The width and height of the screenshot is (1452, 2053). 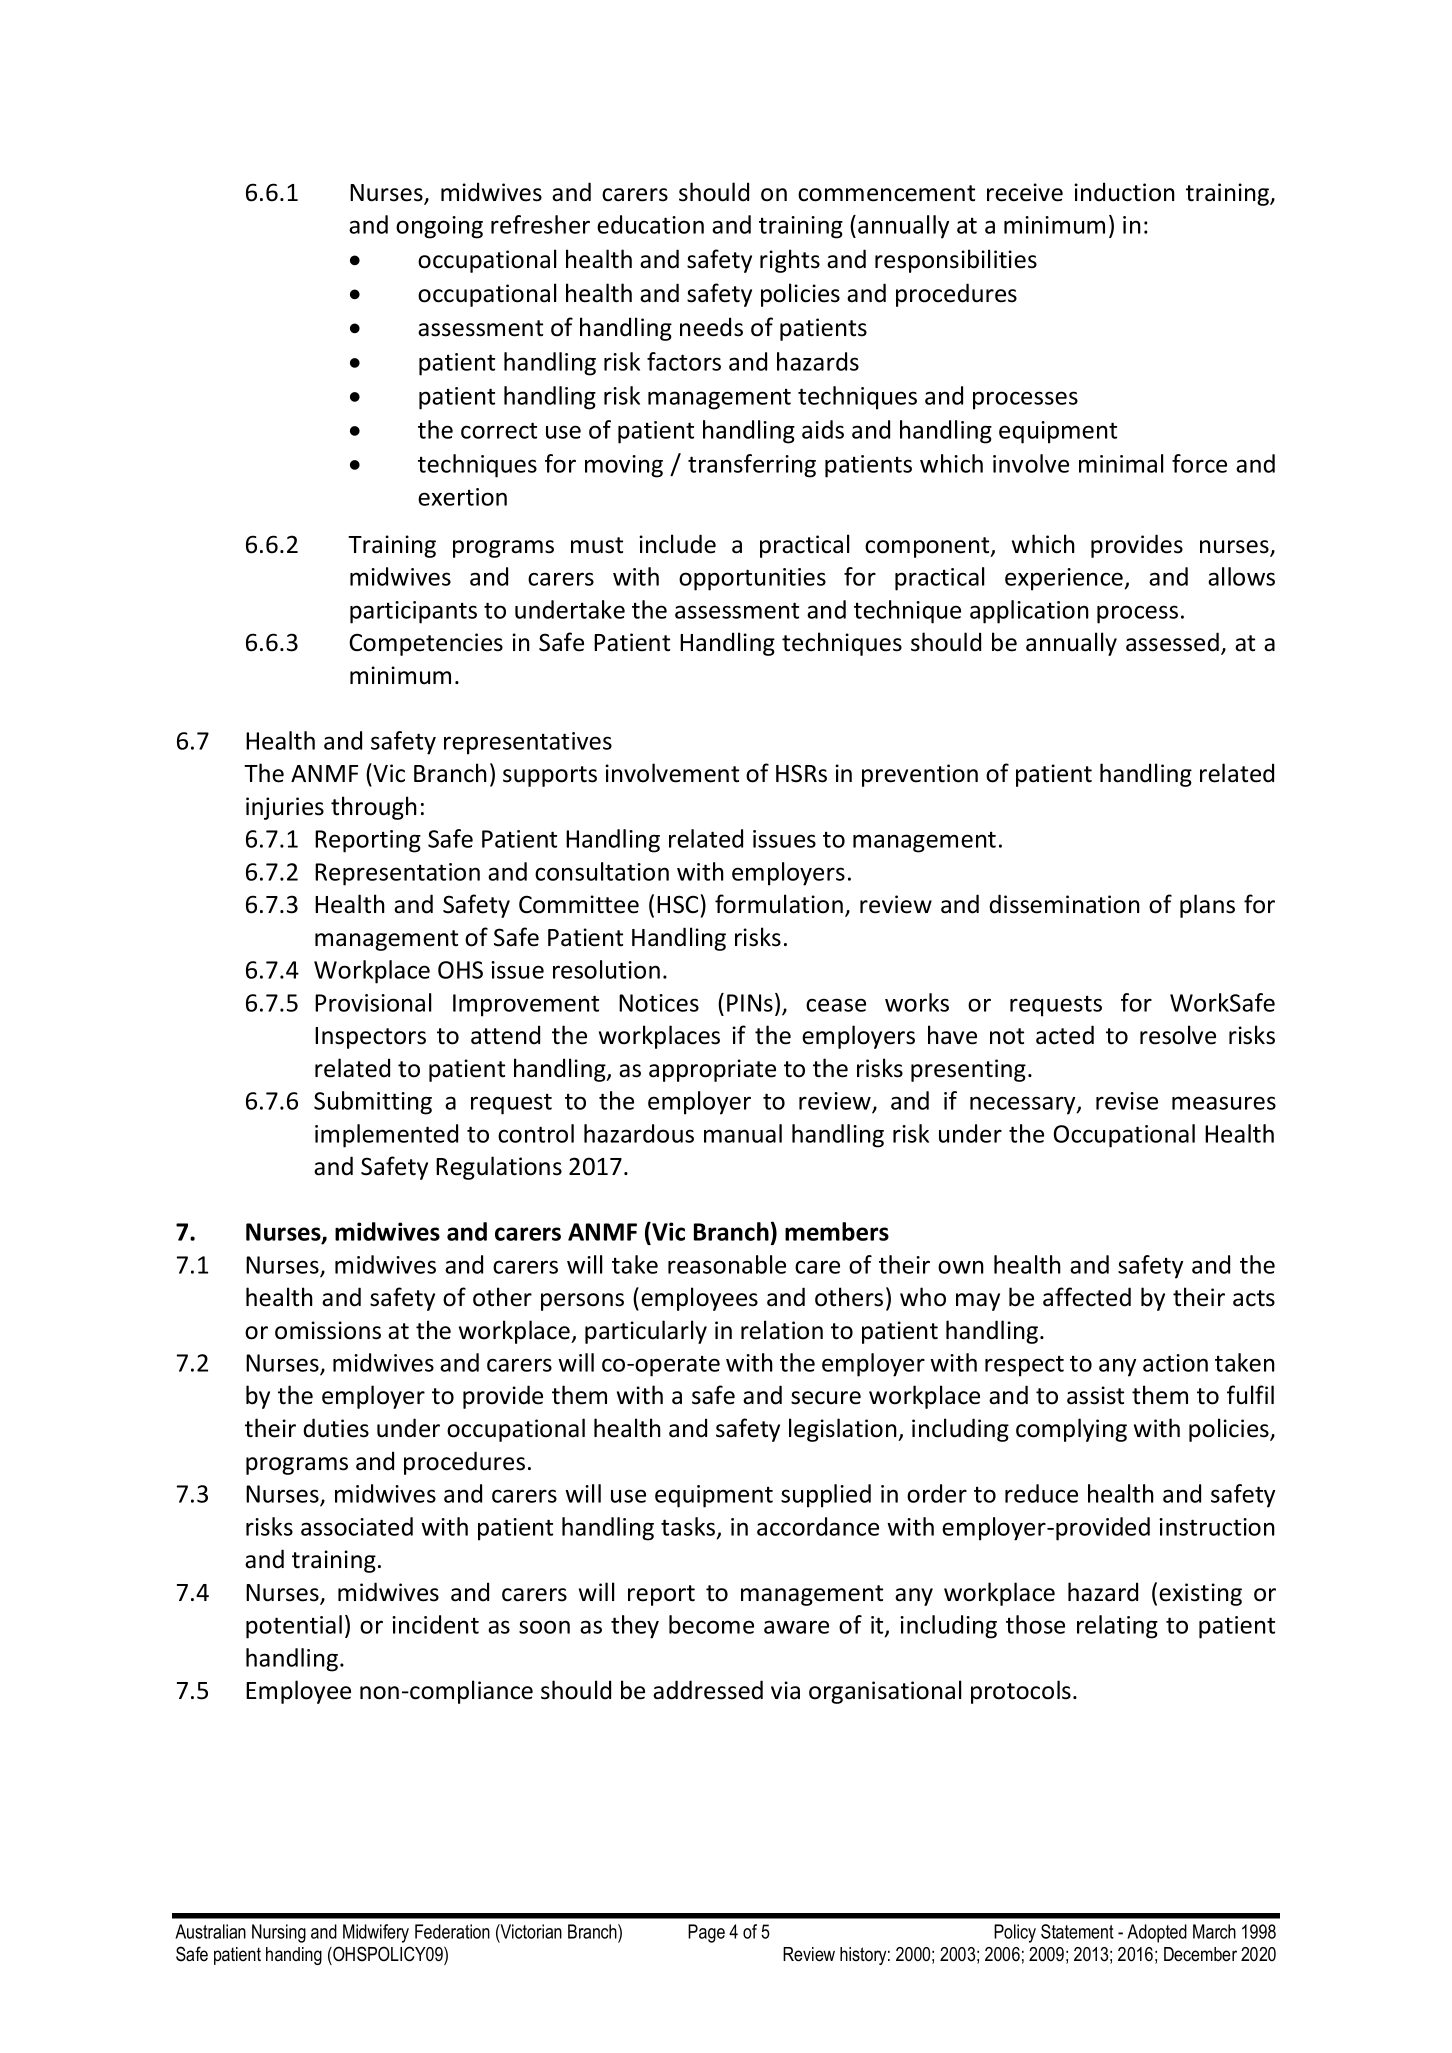 What do you see at coordinates (439, 227) in the screenshot?
I see `ongoing` at bounding box center [439, 227].
